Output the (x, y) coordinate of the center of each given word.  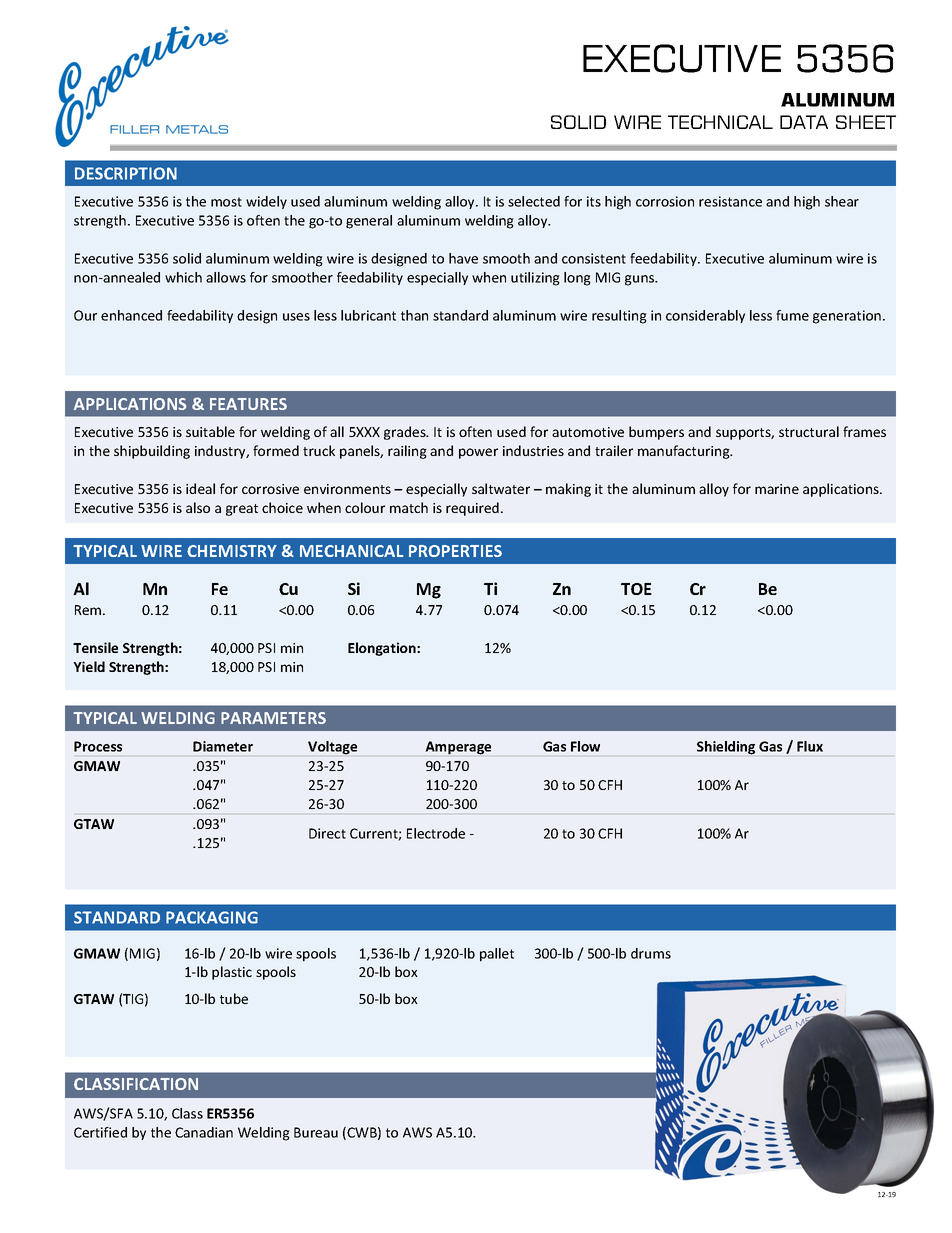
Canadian (204, 1132)
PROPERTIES (455, 551)
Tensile (95, 647)
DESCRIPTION (126, 173)
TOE (636, 589)
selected (534, 201)
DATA (804, 122)
